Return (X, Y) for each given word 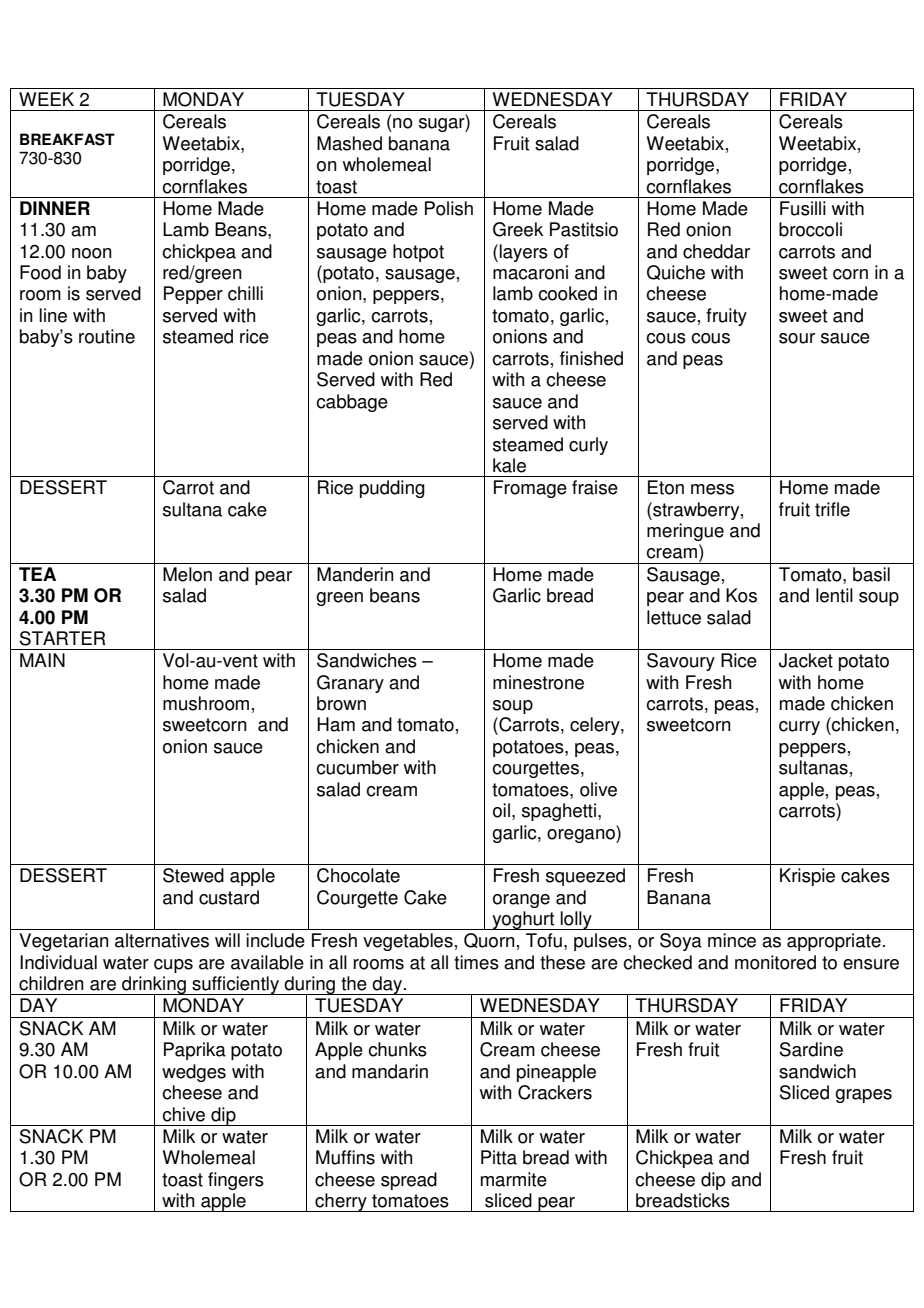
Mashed (349, 143)
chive (183, 1114)
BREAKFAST (67, 139)
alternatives (162, 940)
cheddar (716, 251)
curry (799, 728)
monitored (775, 962)
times (476, 962)
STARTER (63, 638)
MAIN (42, 660)
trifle (832, 509)
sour (797, 338)
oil (501, 810)
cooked (567, 293)
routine (107, 336)
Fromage (530, 489)
